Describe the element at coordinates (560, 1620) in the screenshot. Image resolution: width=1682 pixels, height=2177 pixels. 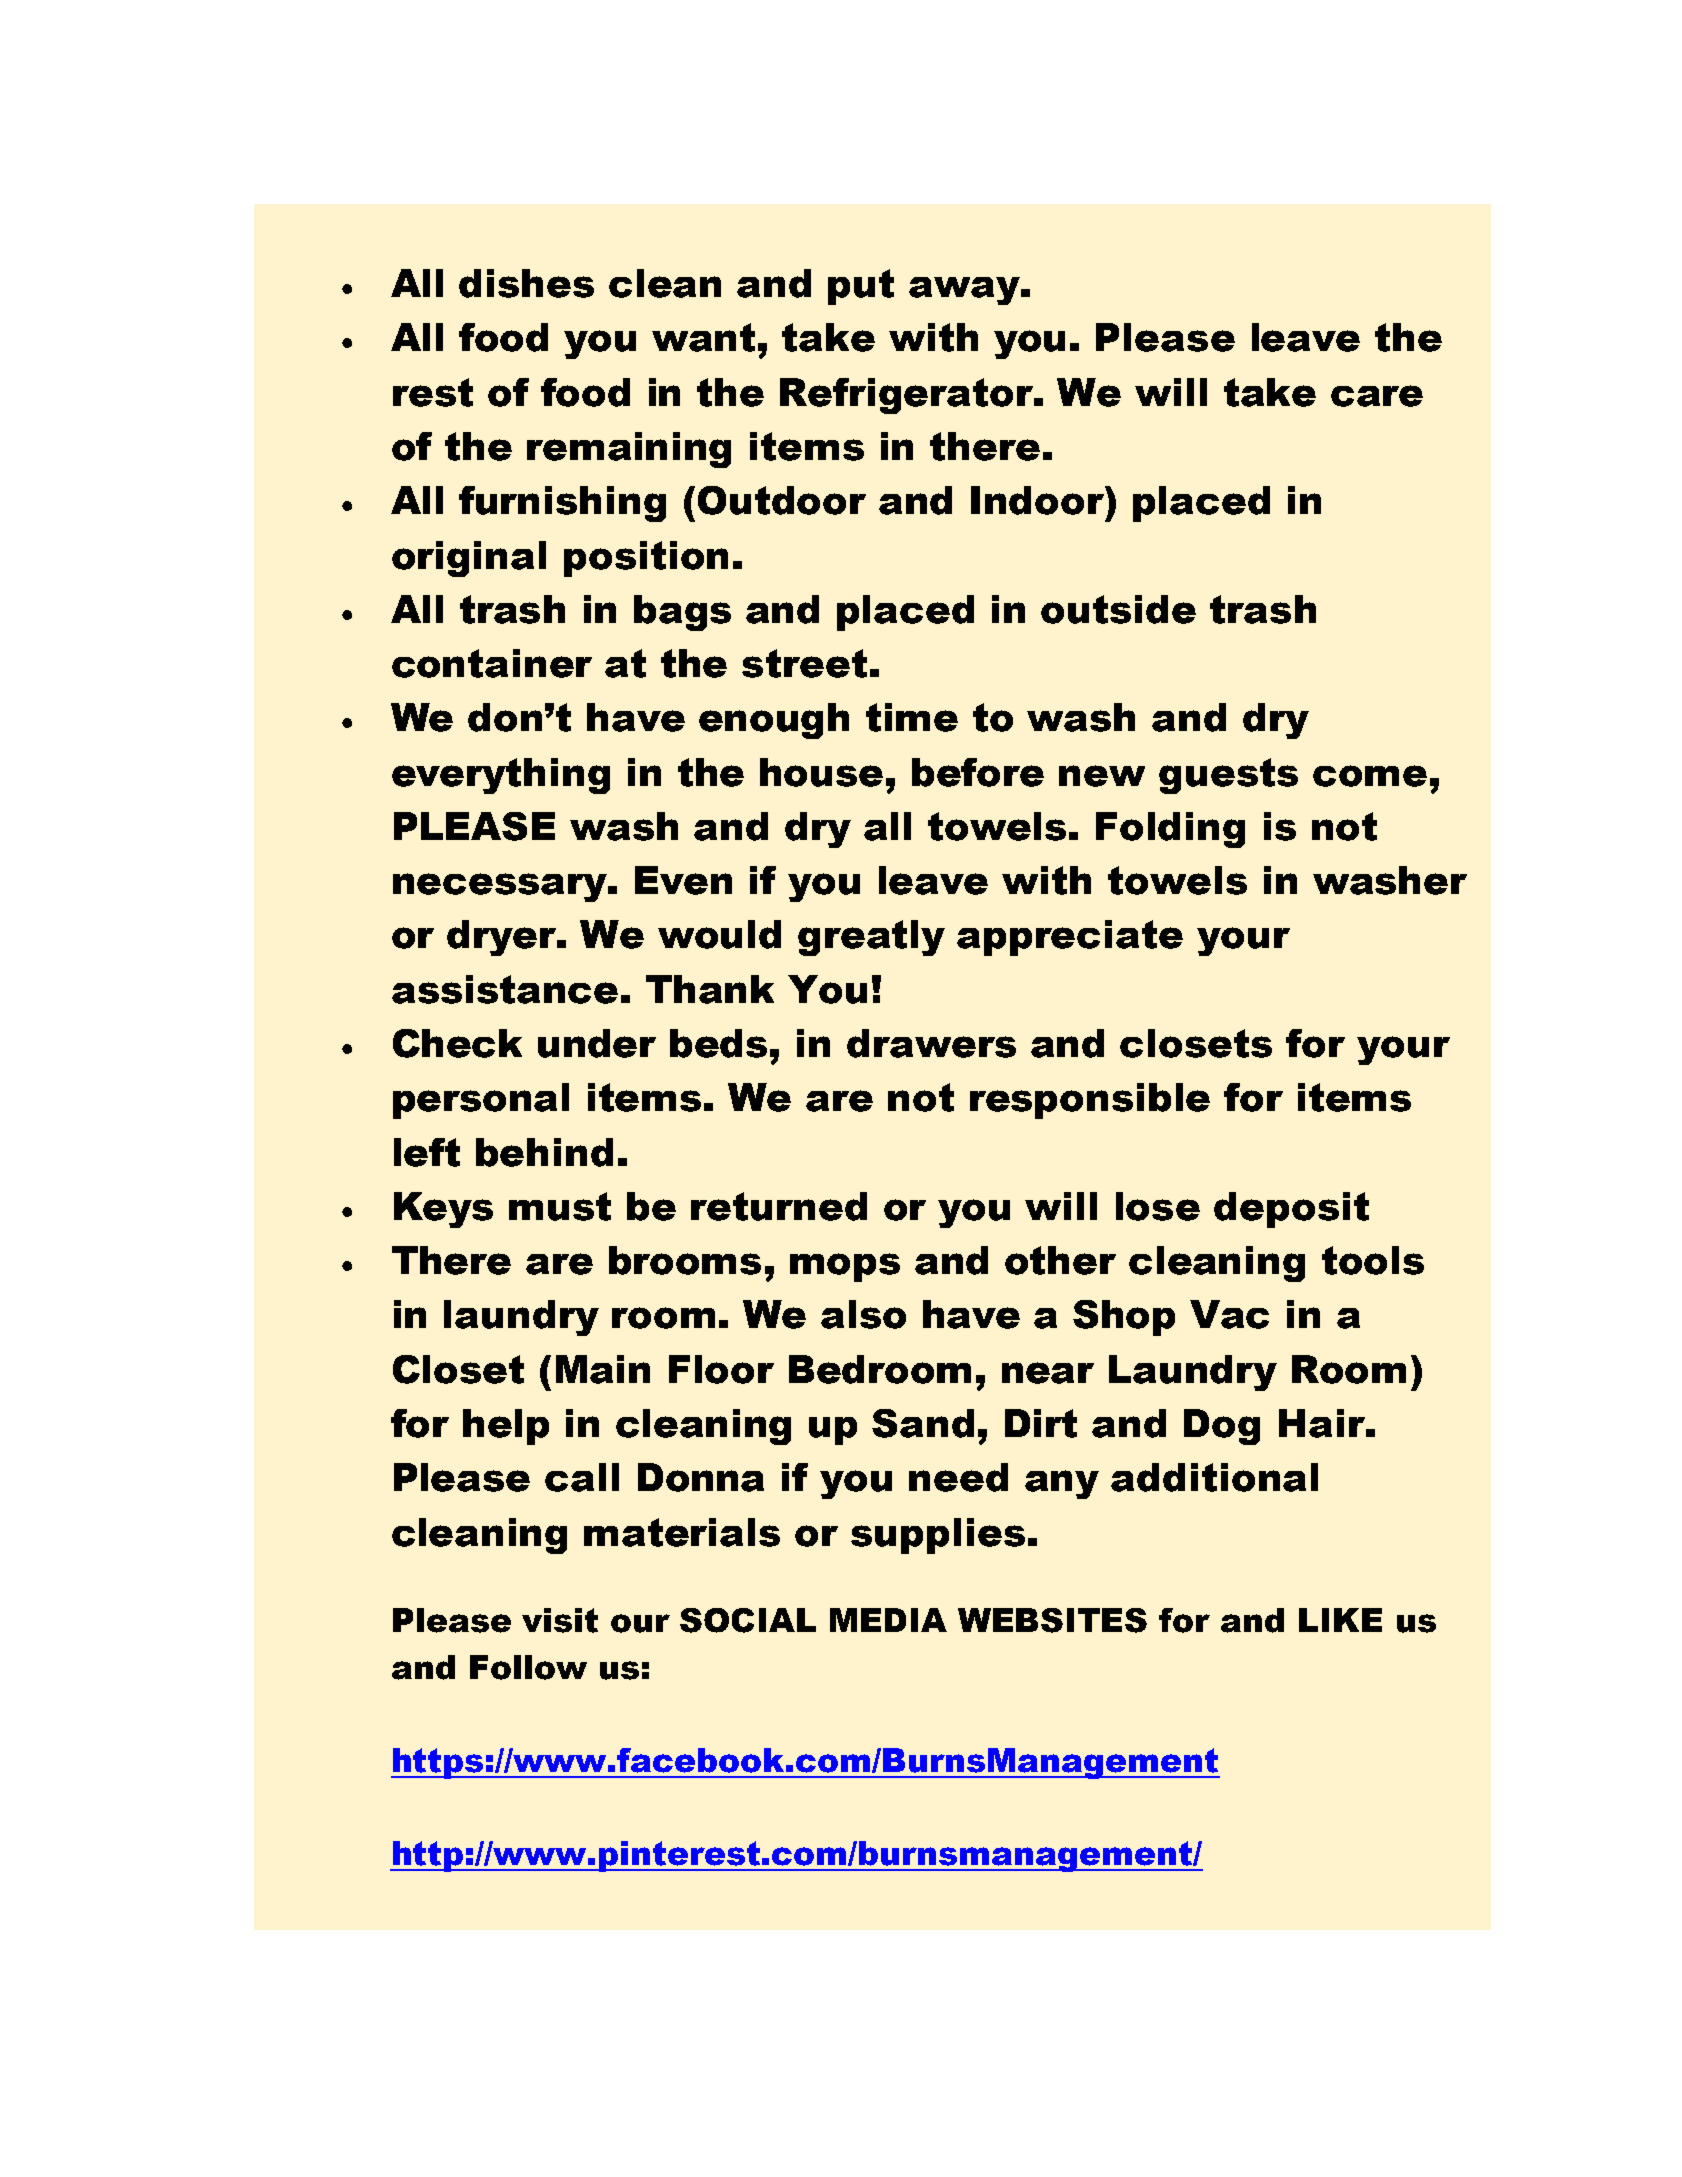
I see `visit` at that location.
